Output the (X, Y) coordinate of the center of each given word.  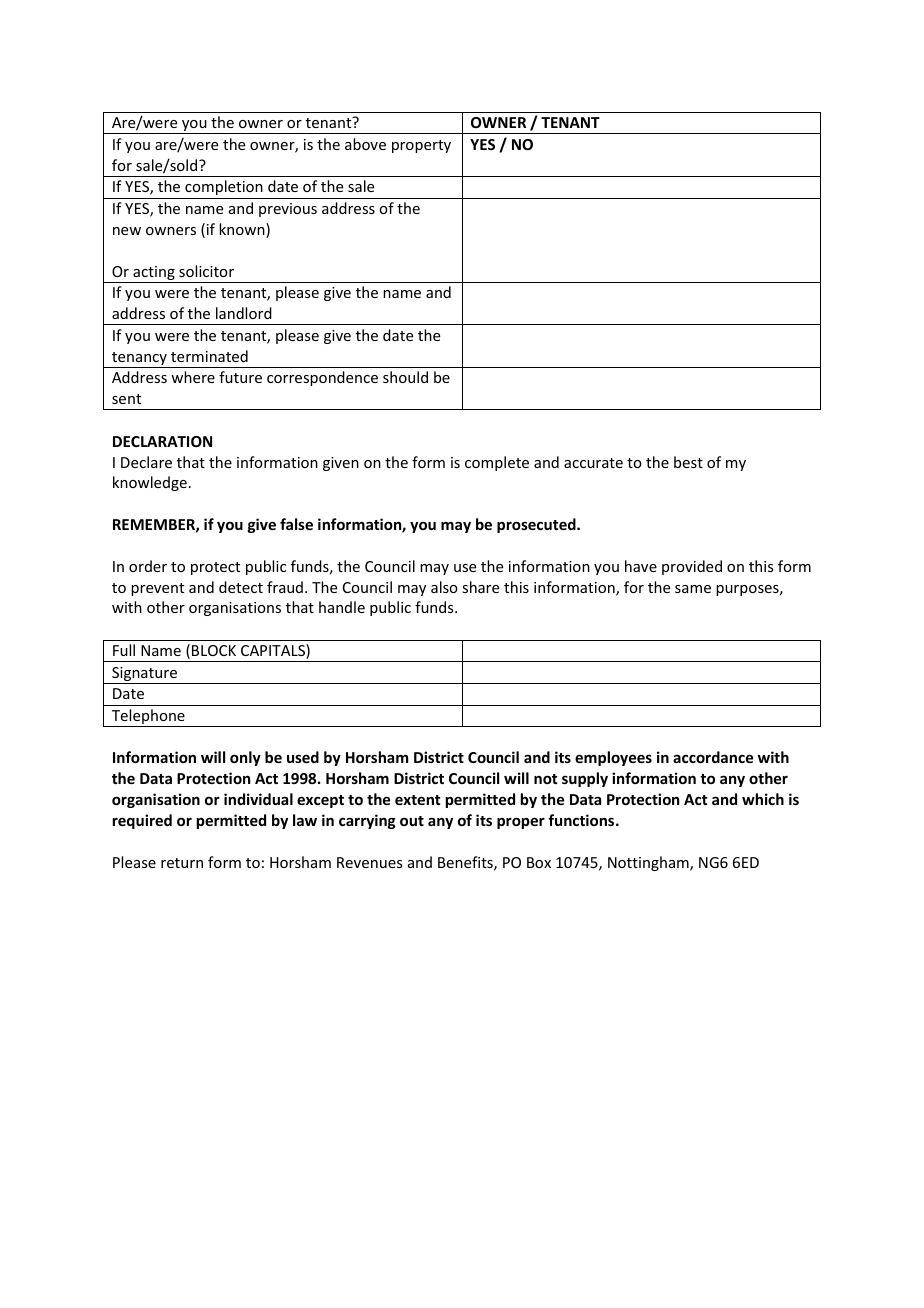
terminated (209, 356)
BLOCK (214, 650)
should (405, 377)
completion (224, 187)
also (444, 587)
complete (497, 463)
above (365, 144)
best (688, 462)
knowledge (150, 483)
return (182, 863)
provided (692, 567)
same (693, 589)
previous (288, 210)
